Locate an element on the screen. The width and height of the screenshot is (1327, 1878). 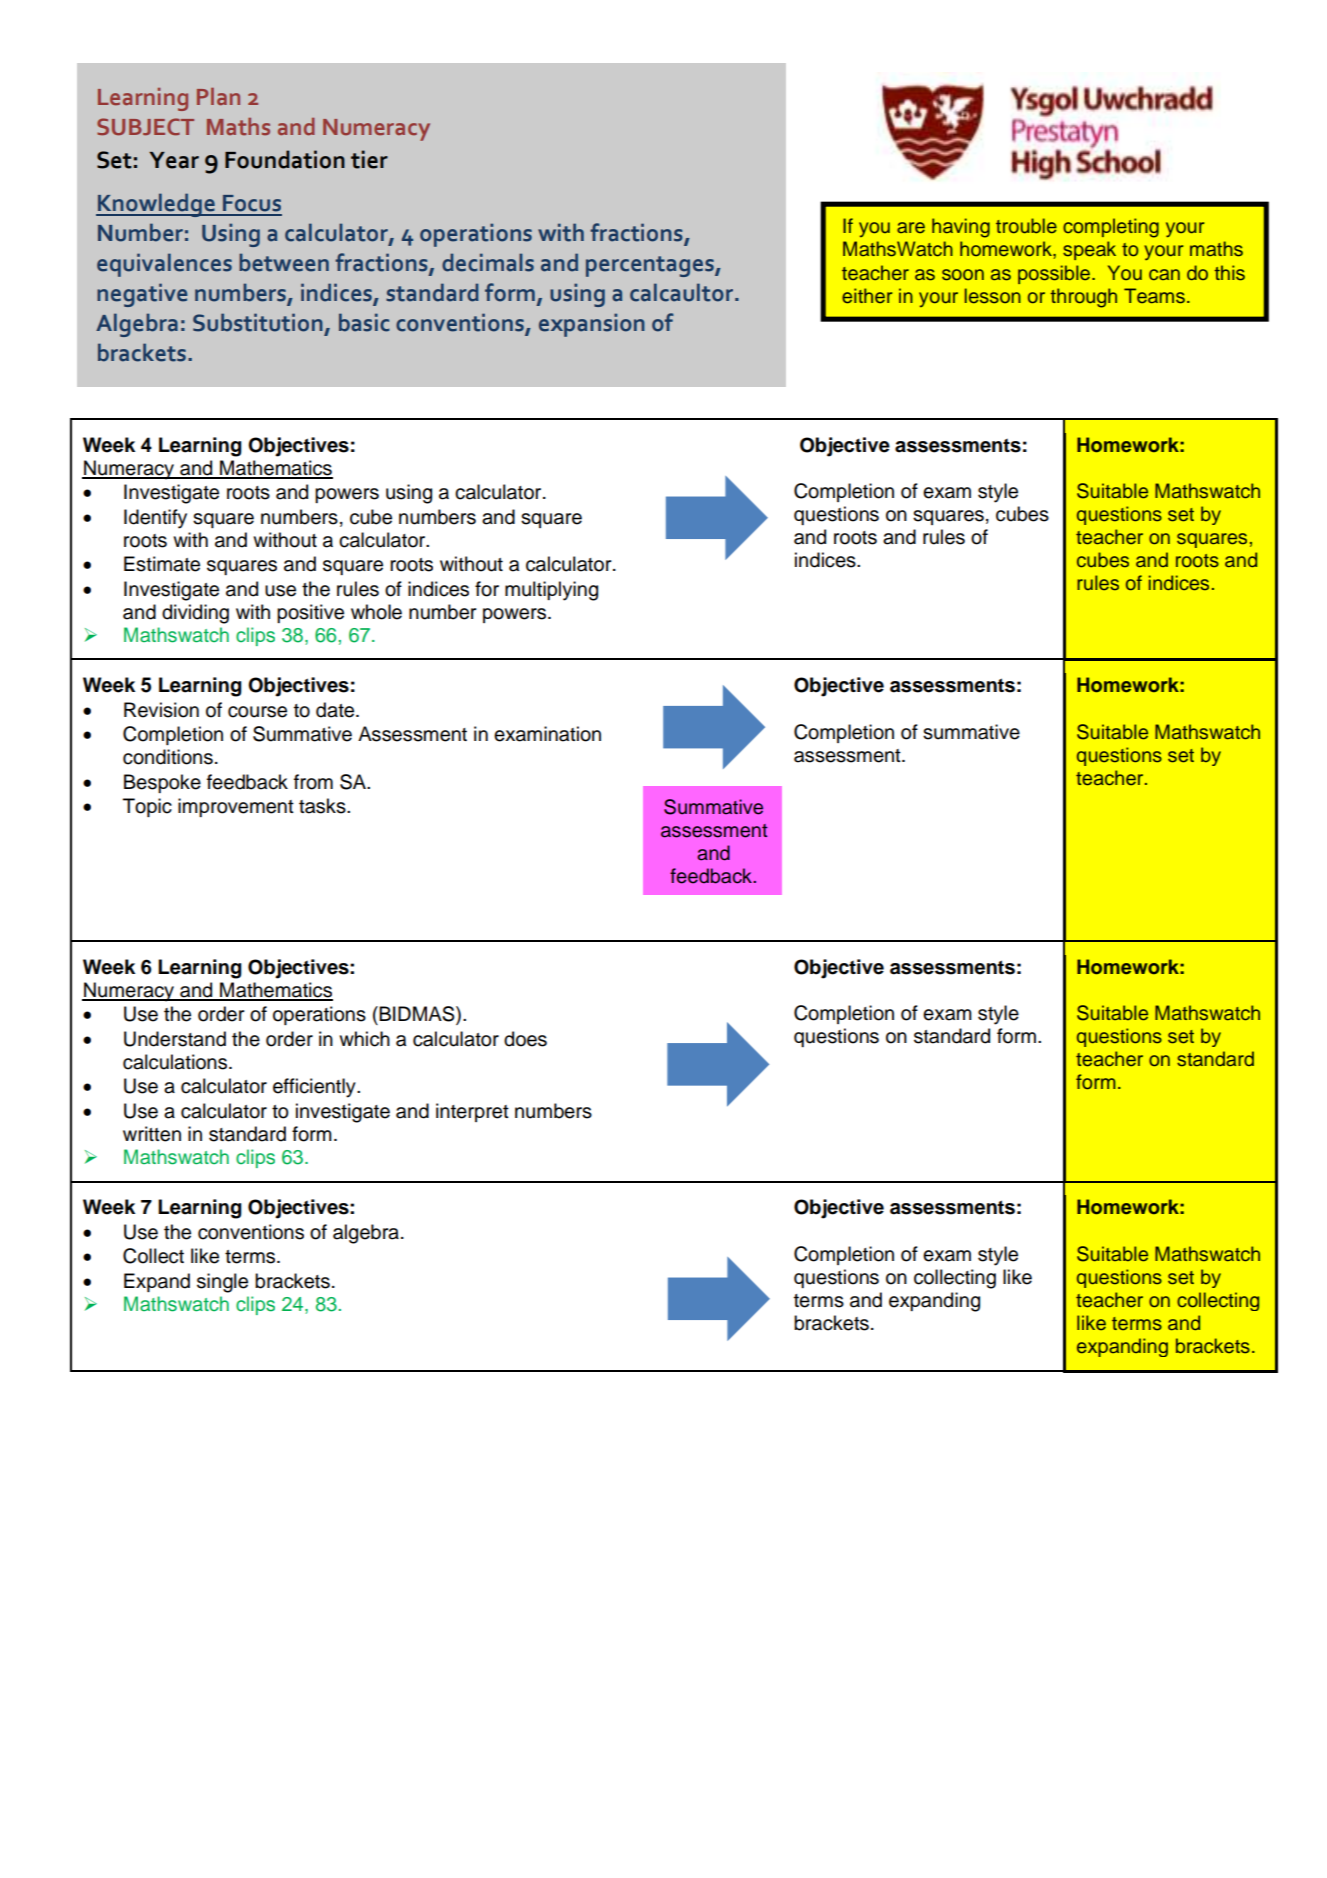
completing is located at coordinates (1111, 228).
